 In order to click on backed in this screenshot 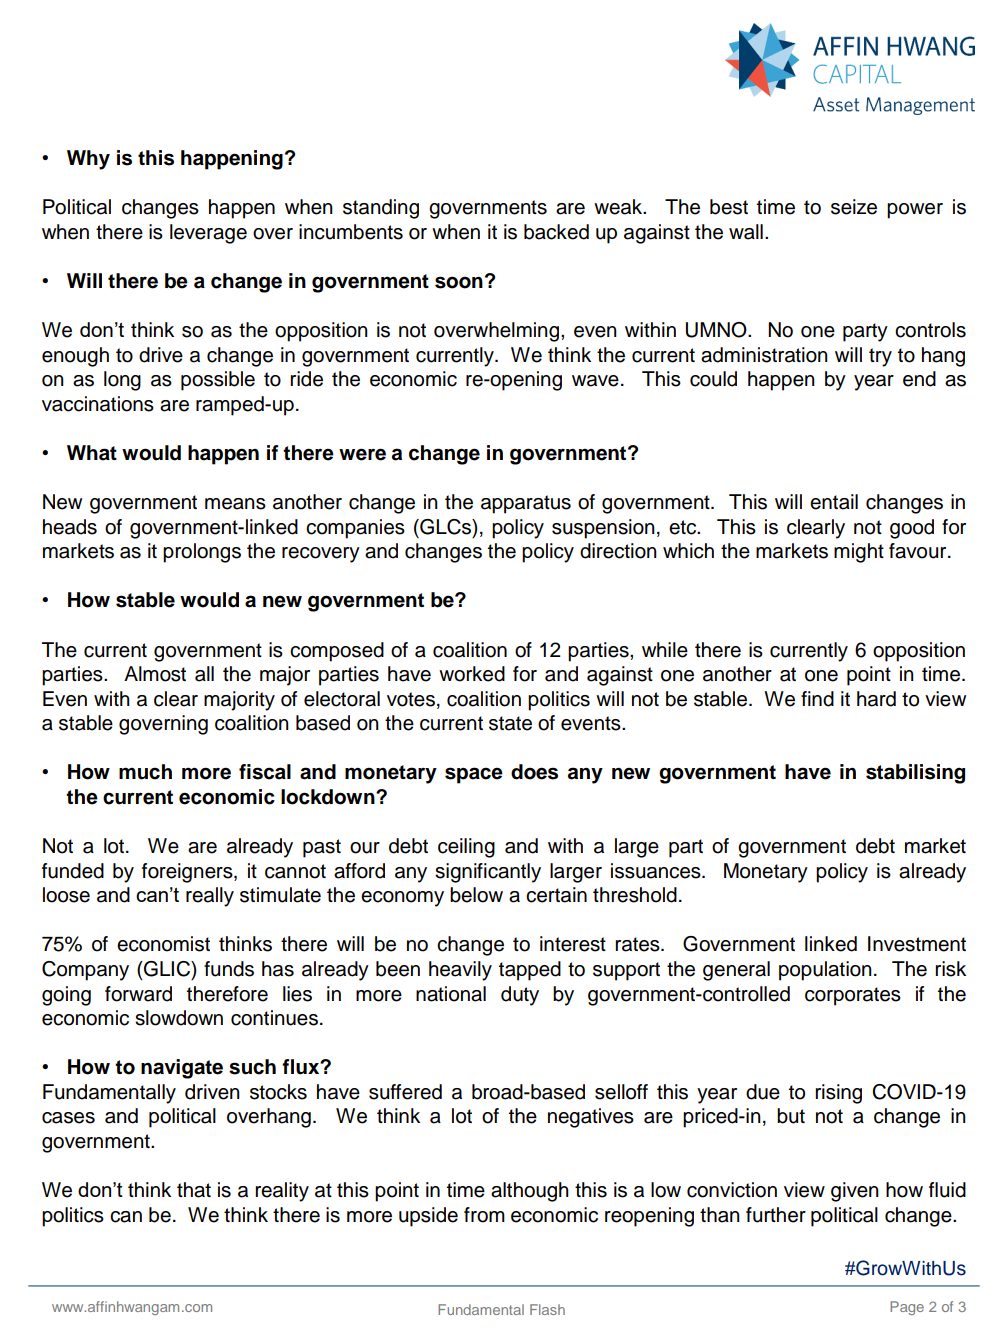, I will do `click(556, 232)`.
